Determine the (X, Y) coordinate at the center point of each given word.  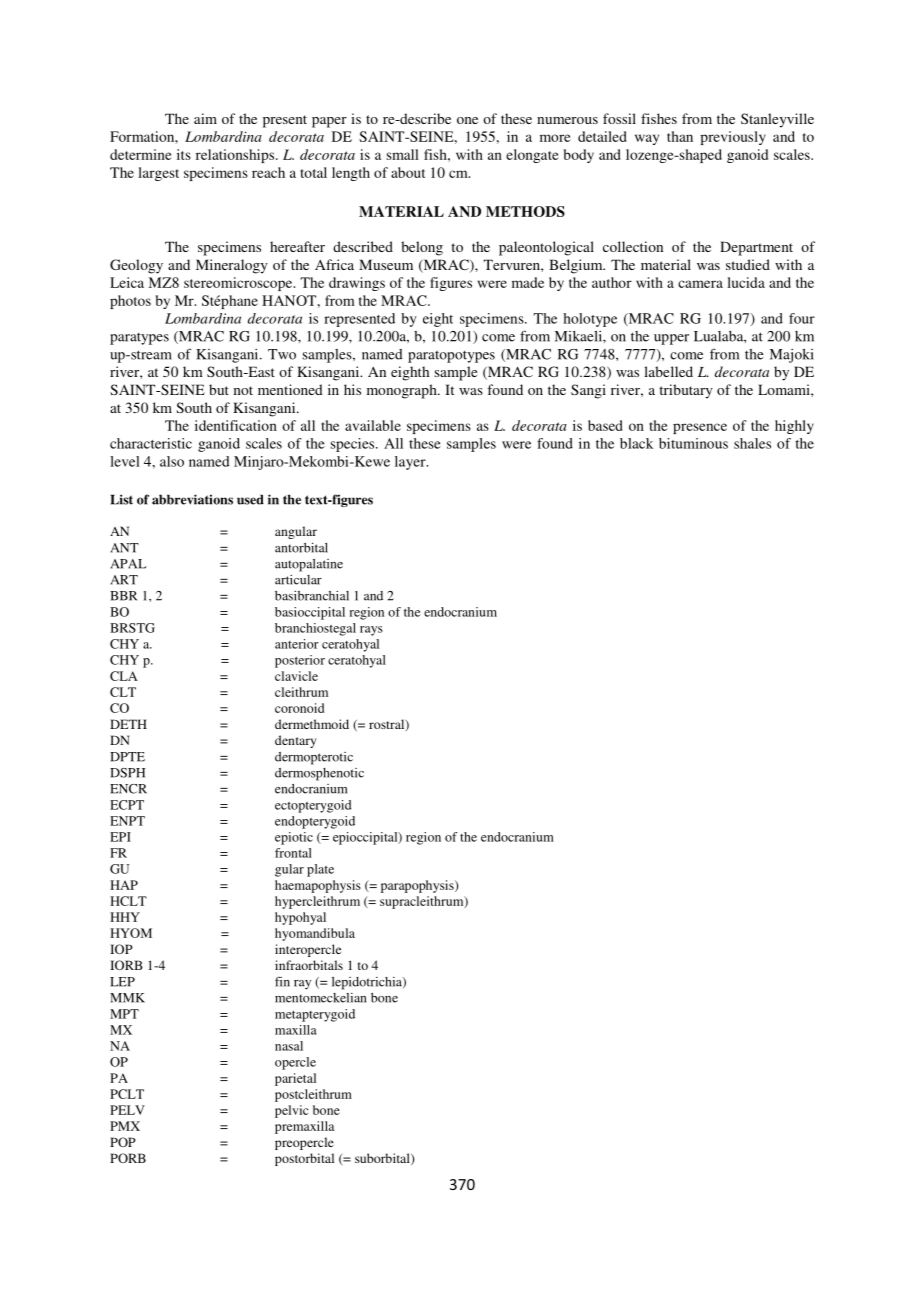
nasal (289, 1046)
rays (371, 631)
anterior (297, 644)
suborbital (383, 1159)
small (402, 154)
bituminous (693, 443)
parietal (295, 1079)
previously (733, 138)
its (184, 154)
